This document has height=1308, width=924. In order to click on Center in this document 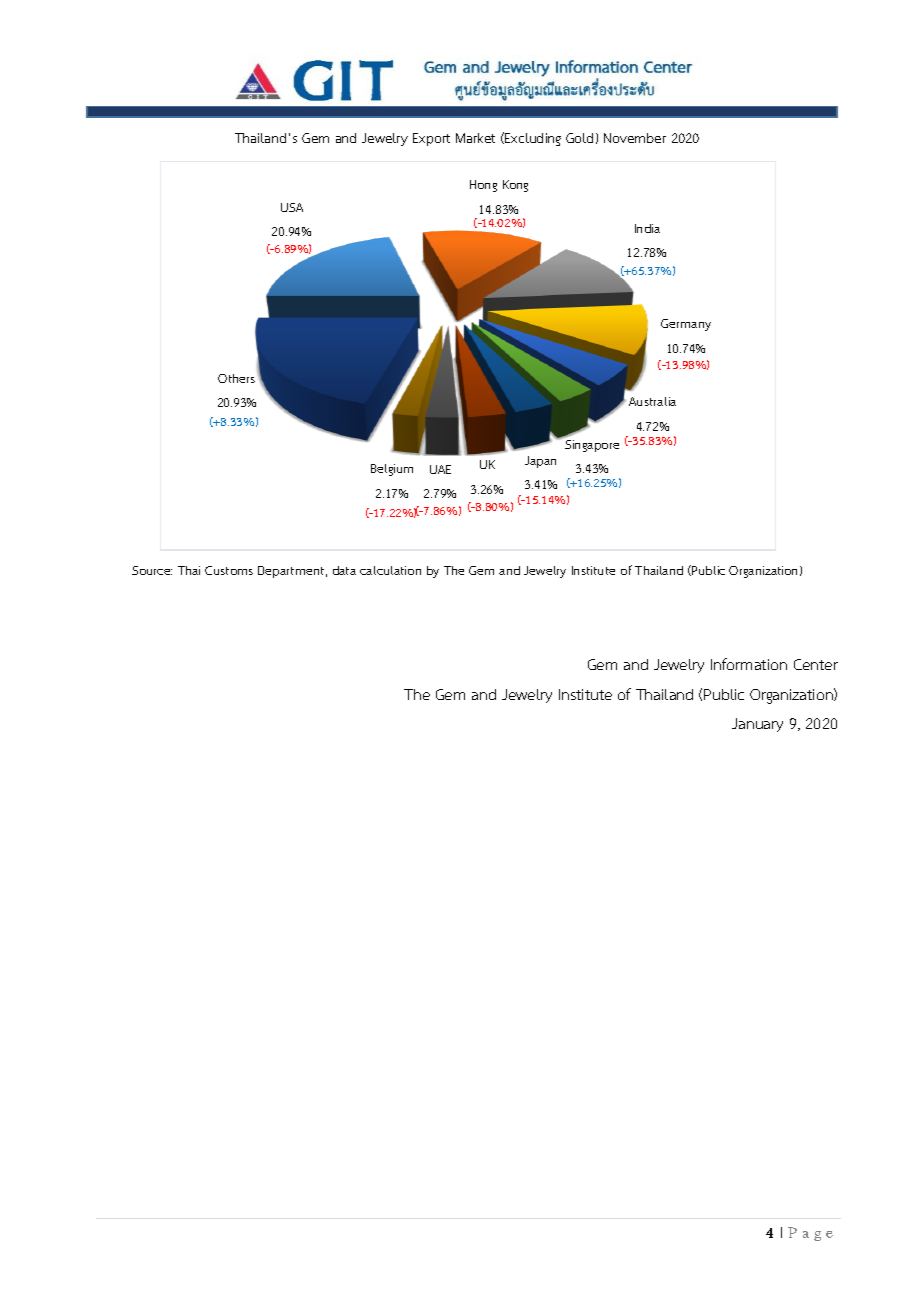, I will do `click(816, 664)`.
